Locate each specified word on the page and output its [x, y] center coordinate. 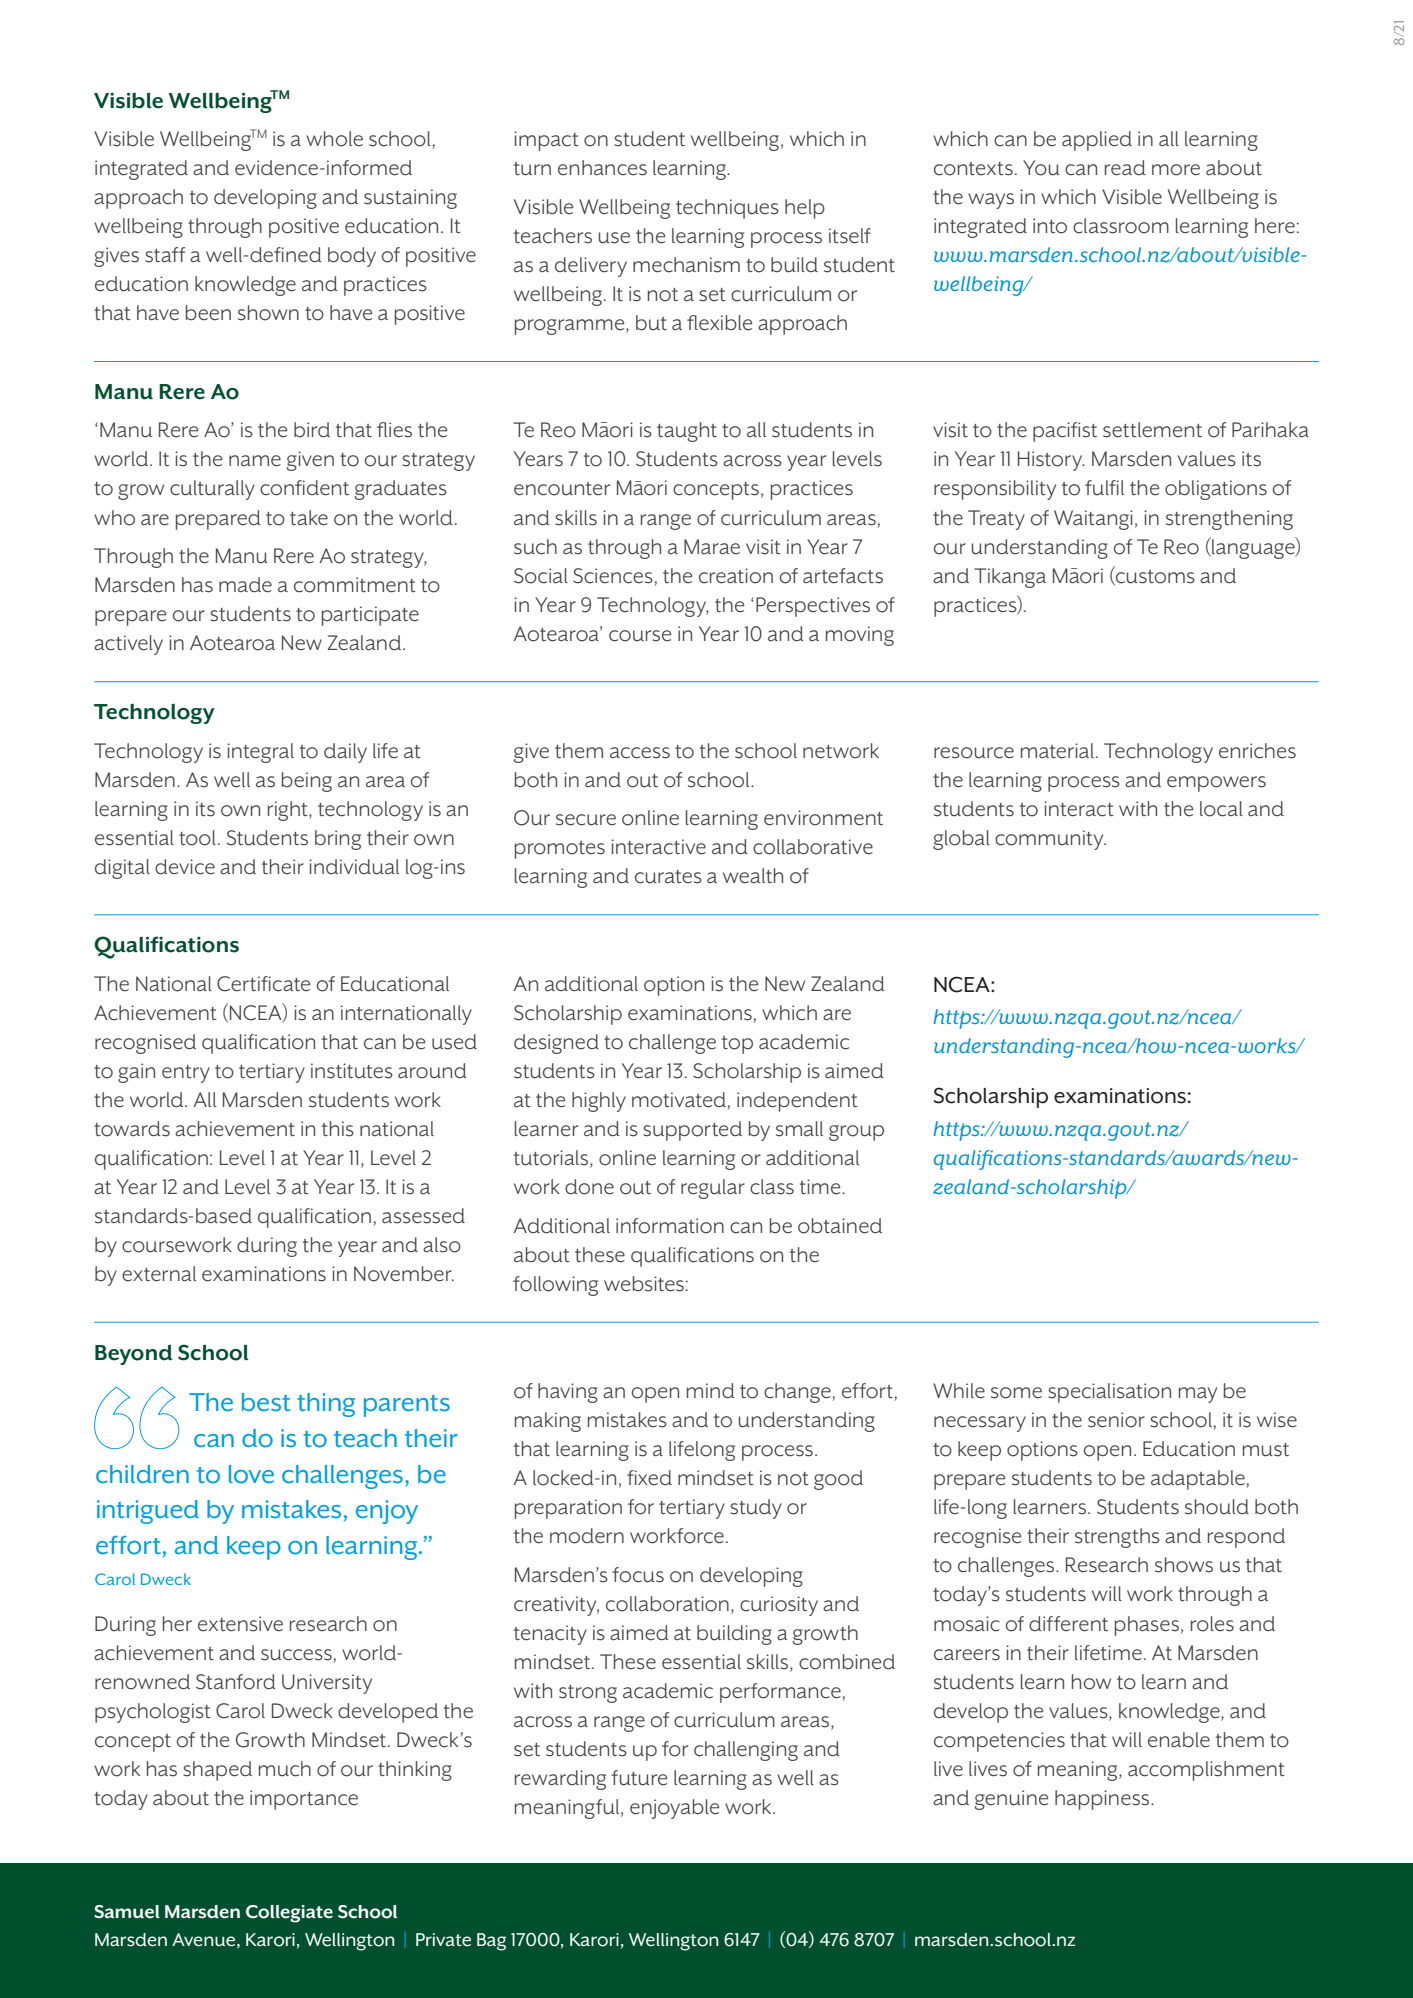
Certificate [263, 984]
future [639, 1778]
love [251, 1474]
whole [334, 139]
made [245, 585]
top [737, 1045]
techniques [727, 209]
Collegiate [289, 1914]
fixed [649, 1478]
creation [736, 576]
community [1050, 840]
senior [1116, 1420]
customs [1154, 576]
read [1125, 168]
